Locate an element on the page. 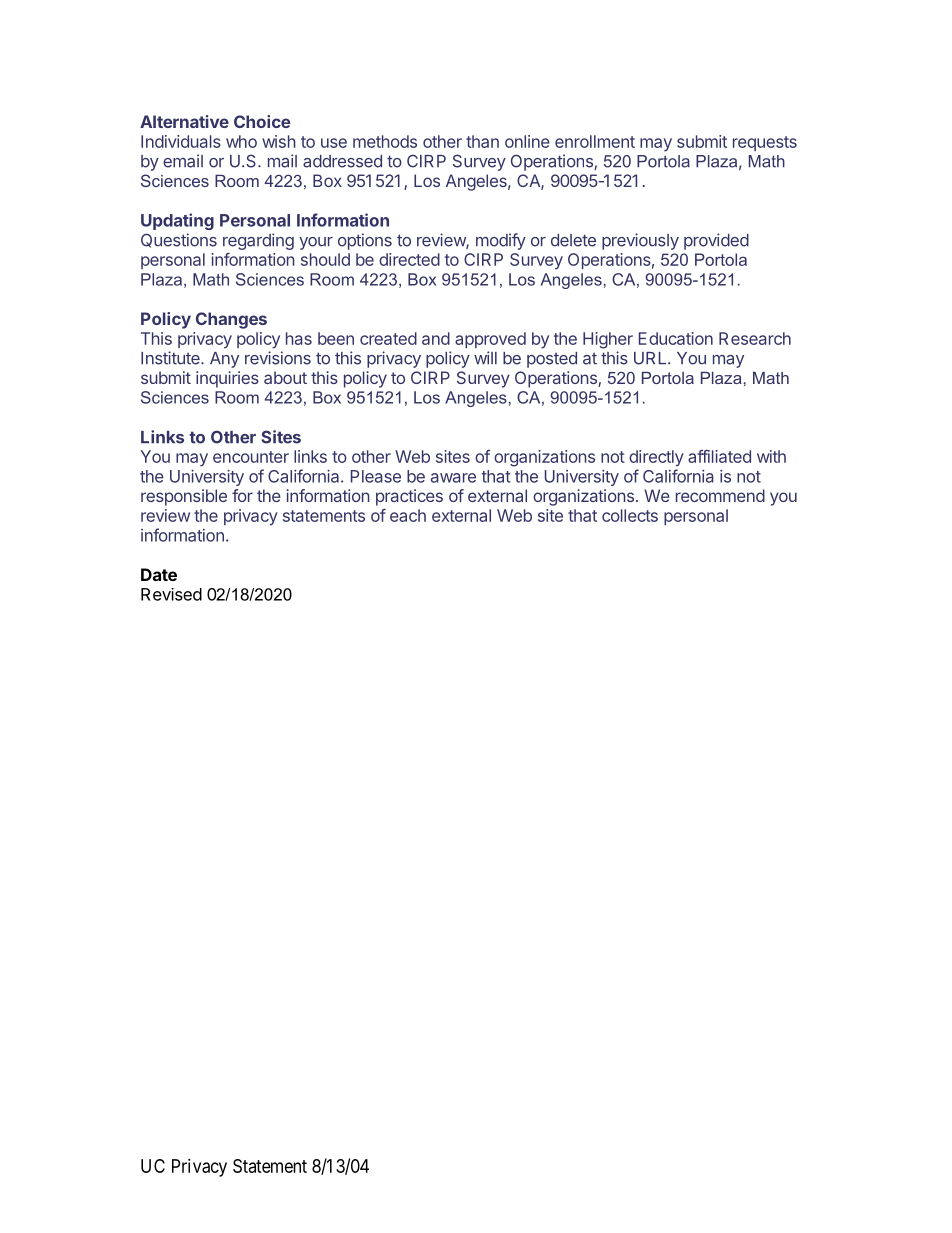 The image size is (952, 1233). aware is located at coordinates (453, 478).
